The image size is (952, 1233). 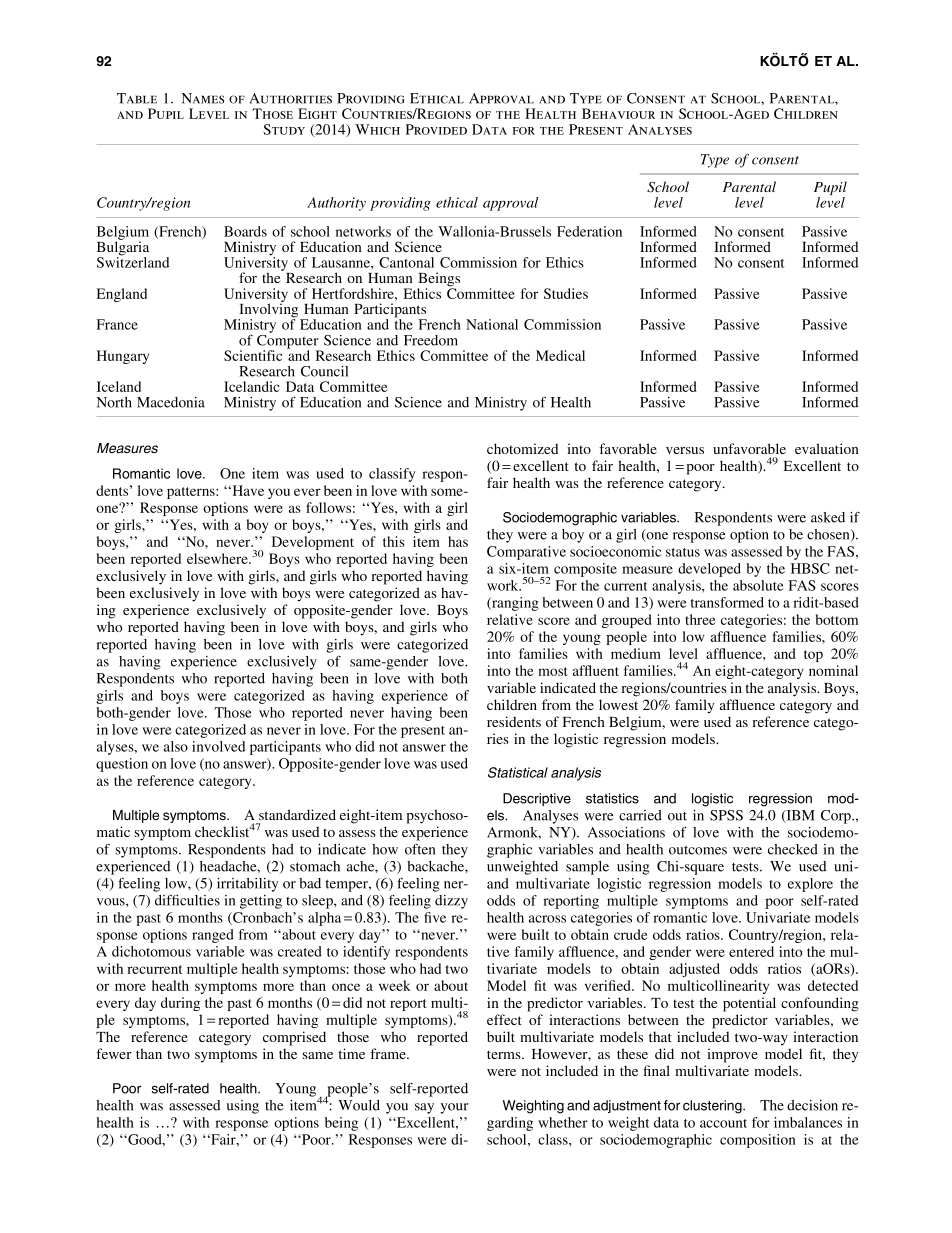 I want to click on Provided, so click(x=436, y=129).
